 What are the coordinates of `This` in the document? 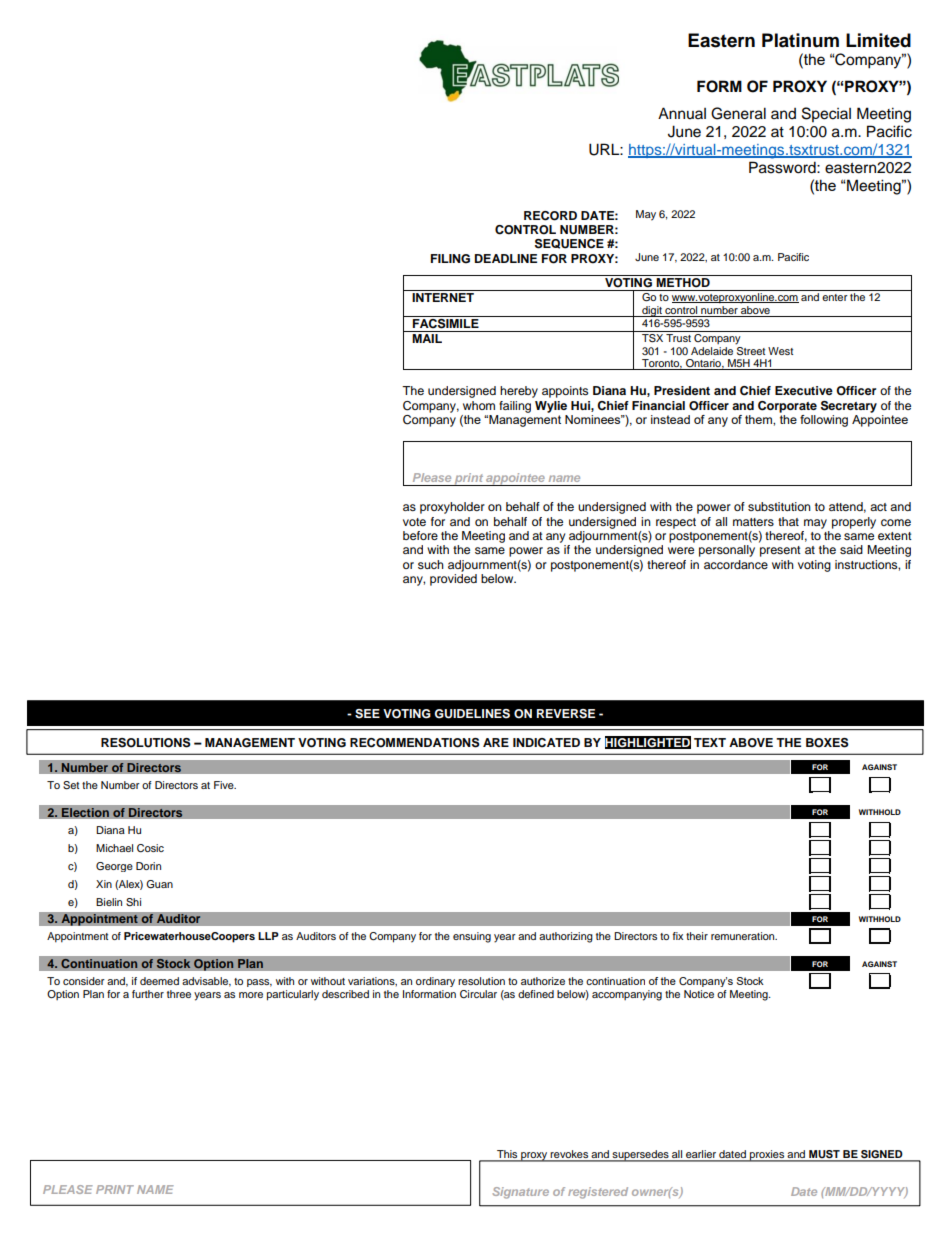 It's located at (507, 1155).
